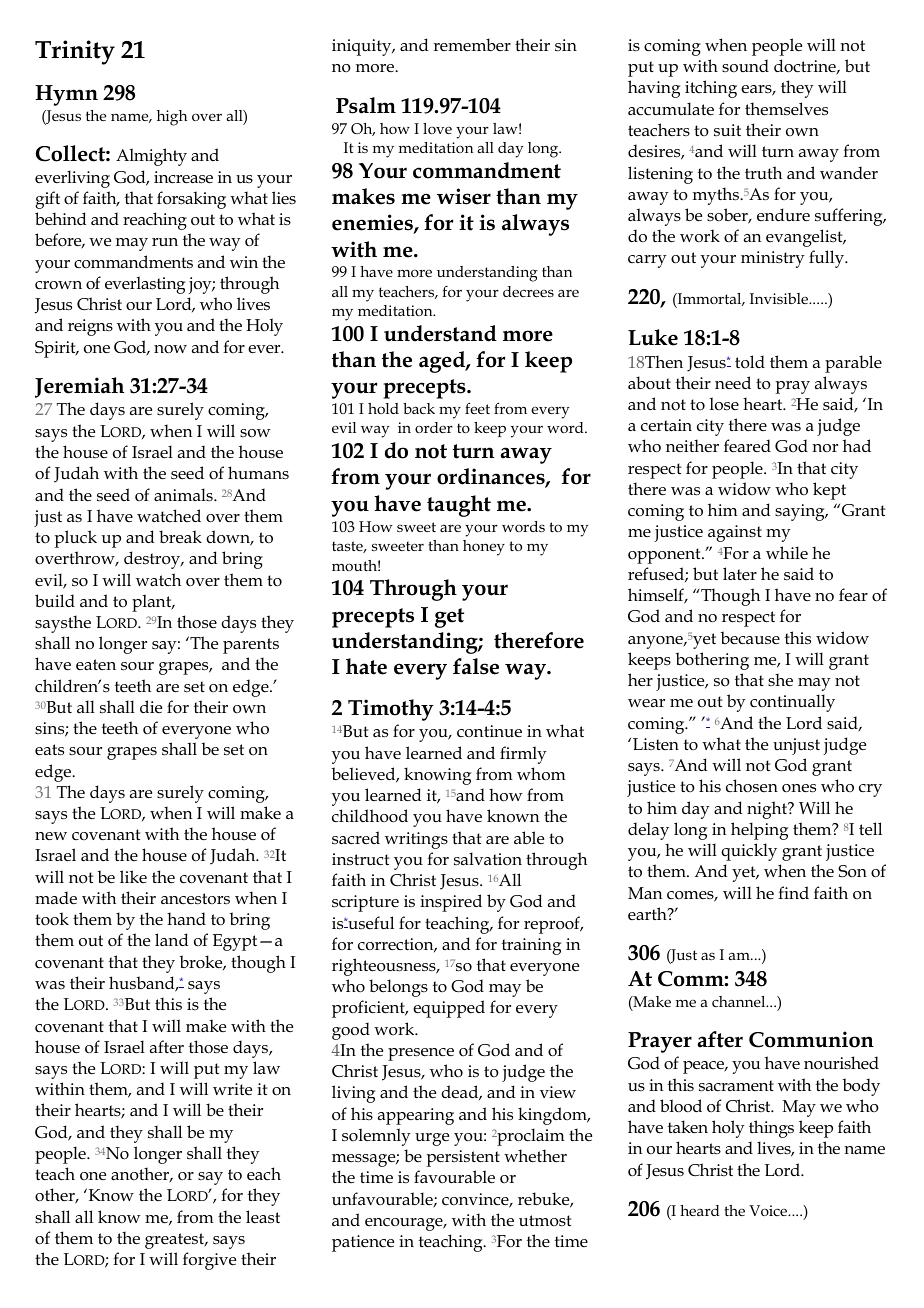 This document has width=924, height=1308. Describe the element at coordinates (96, 664) in the document. I see `eaten` at that location.
